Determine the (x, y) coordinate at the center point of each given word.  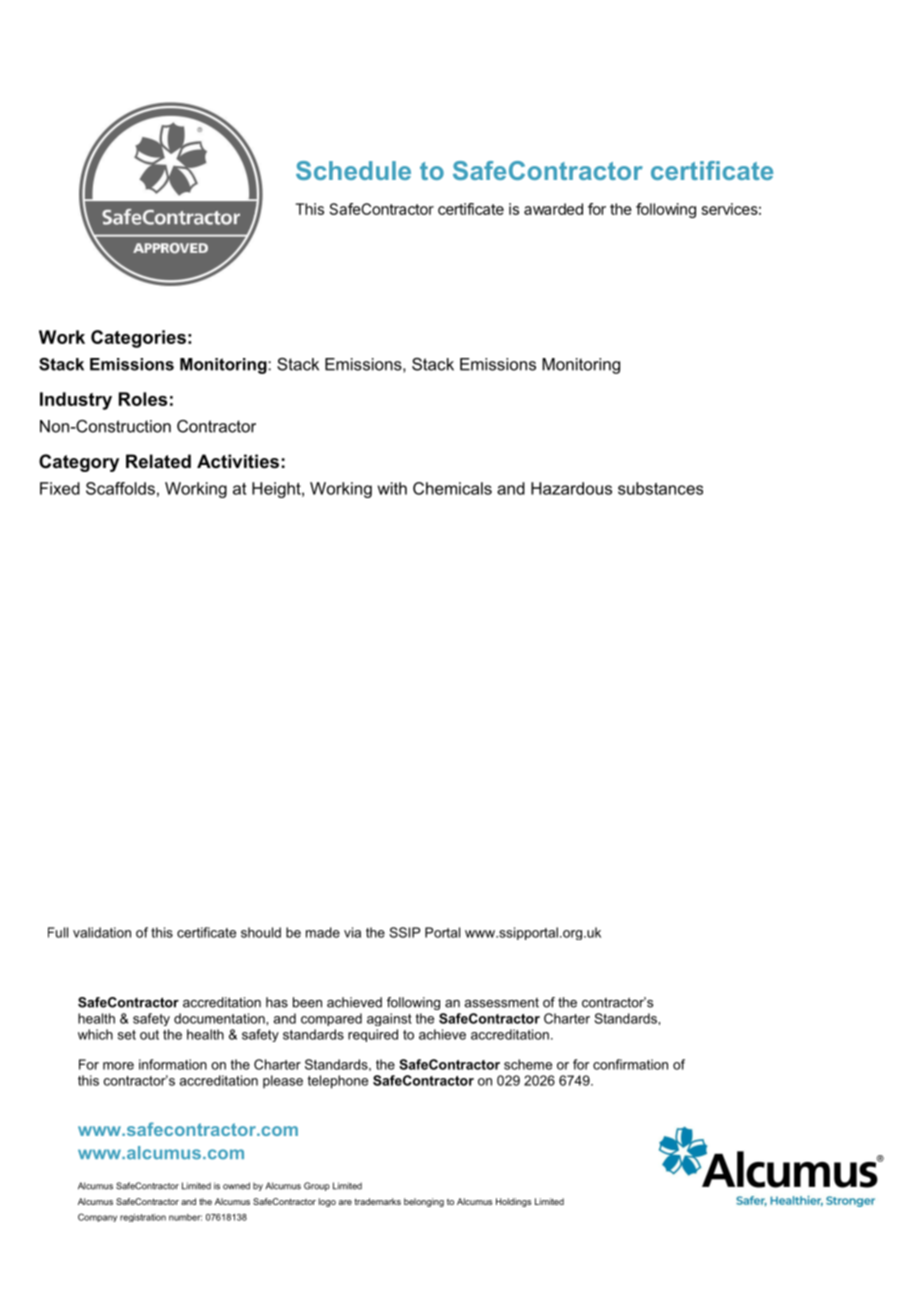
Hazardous (571, 488)
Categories (138, 339)
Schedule (353, 170)
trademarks (377, 1201)
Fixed (60, 488)
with (392, 488)
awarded (553, 209)
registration (143, 1218)
